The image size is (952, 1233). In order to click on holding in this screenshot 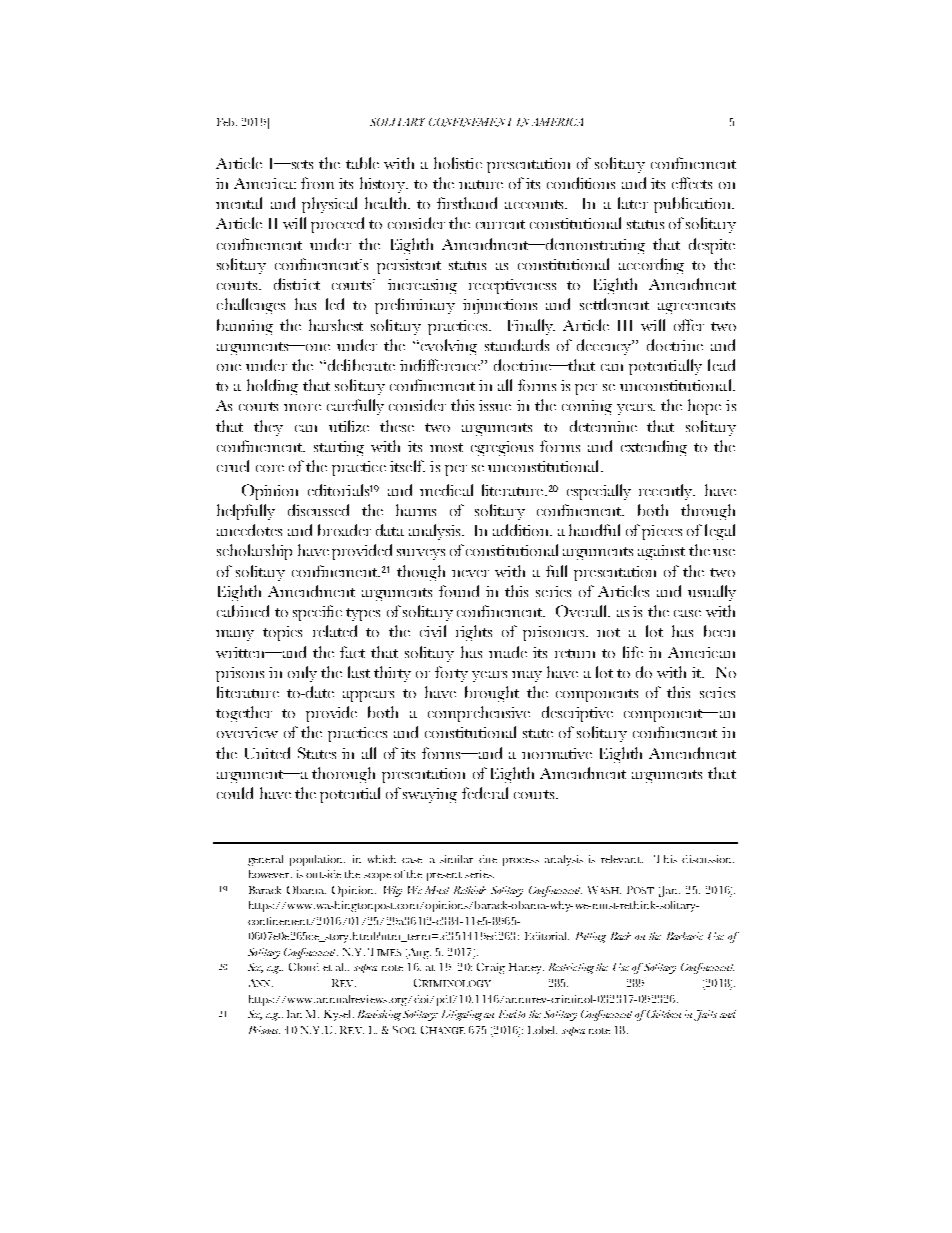, I will do `click(272, 387)`.
